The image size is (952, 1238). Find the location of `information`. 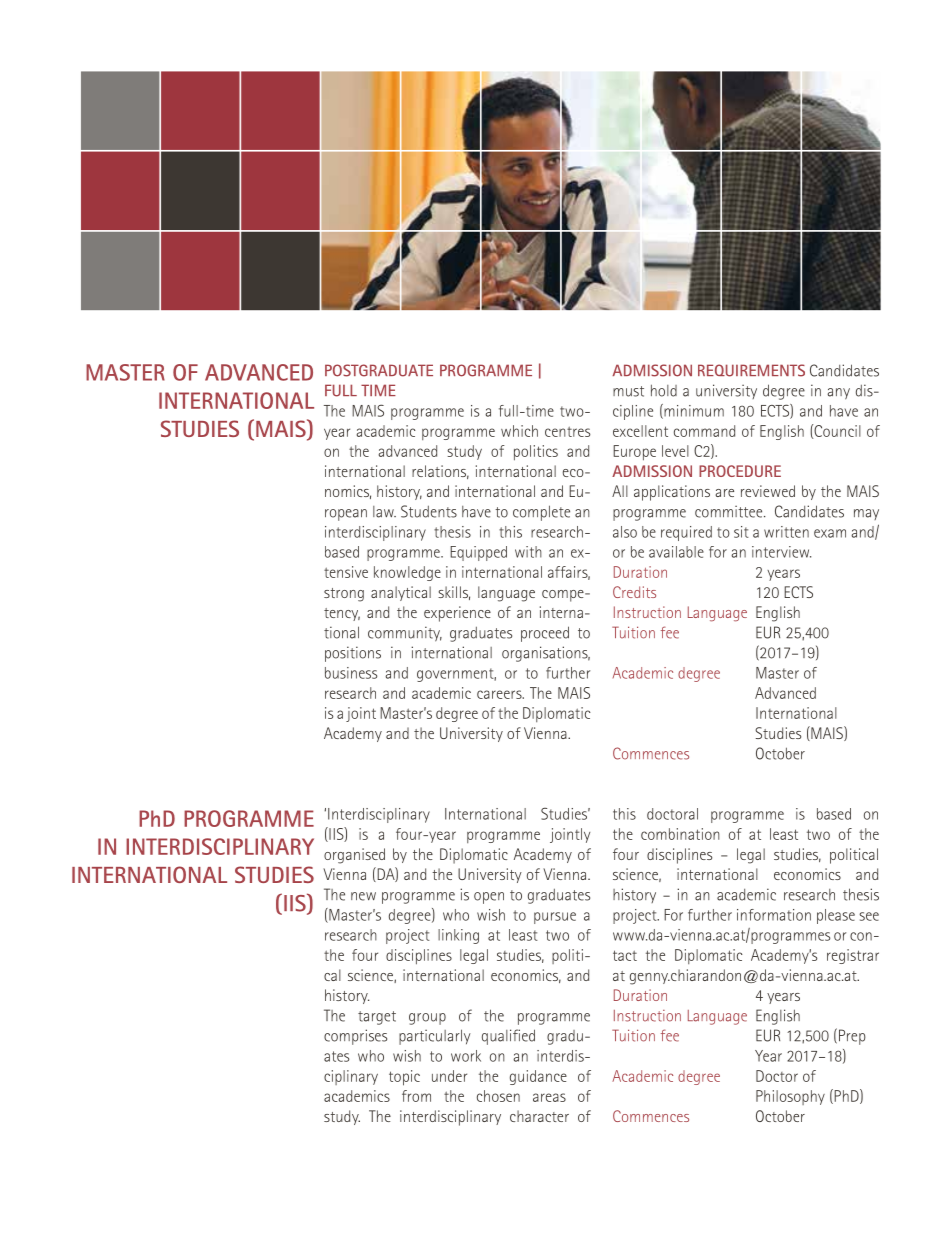

information is located at coordinates (774, 915).
